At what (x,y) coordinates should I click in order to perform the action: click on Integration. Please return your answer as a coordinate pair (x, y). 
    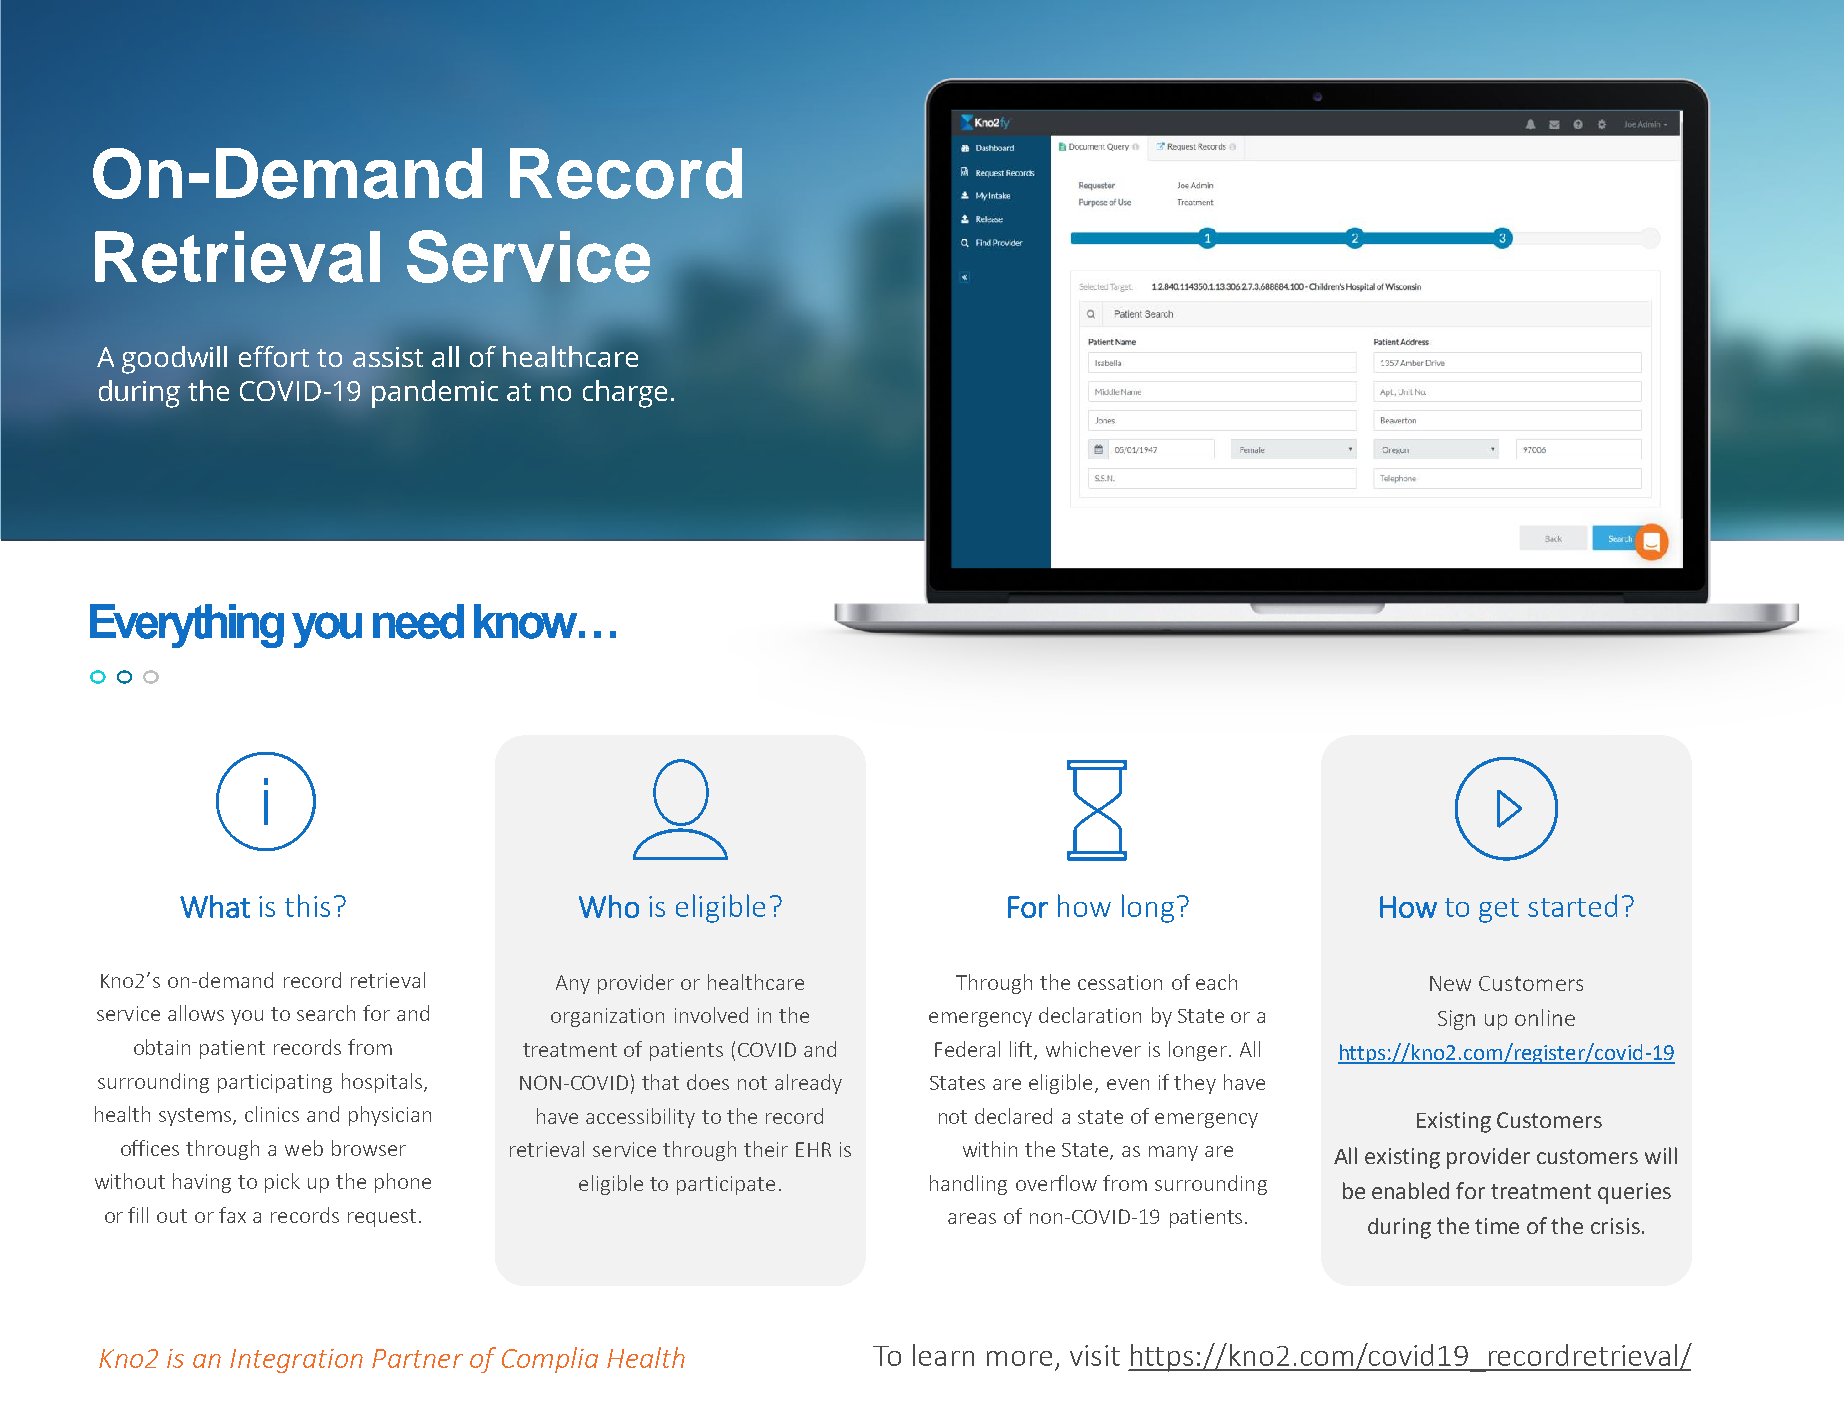
    Looking at the image, I should click on (296, 1361).
